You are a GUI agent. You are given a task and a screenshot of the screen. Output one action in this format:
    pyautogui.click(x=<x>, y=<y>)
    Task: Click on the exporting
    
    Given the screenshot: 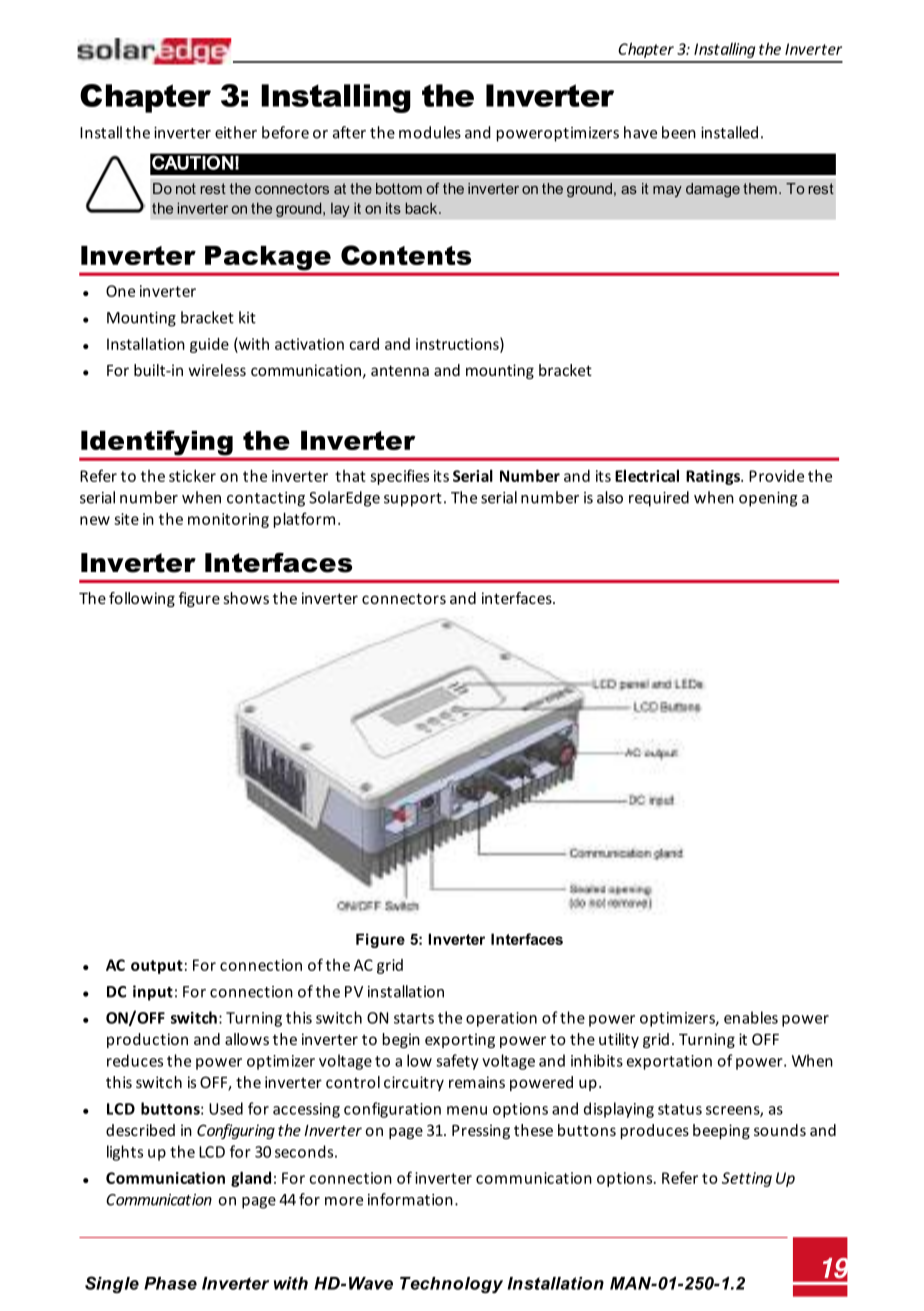 What is the action you would take?
    pyautogui.click(x=460, y=1040)
